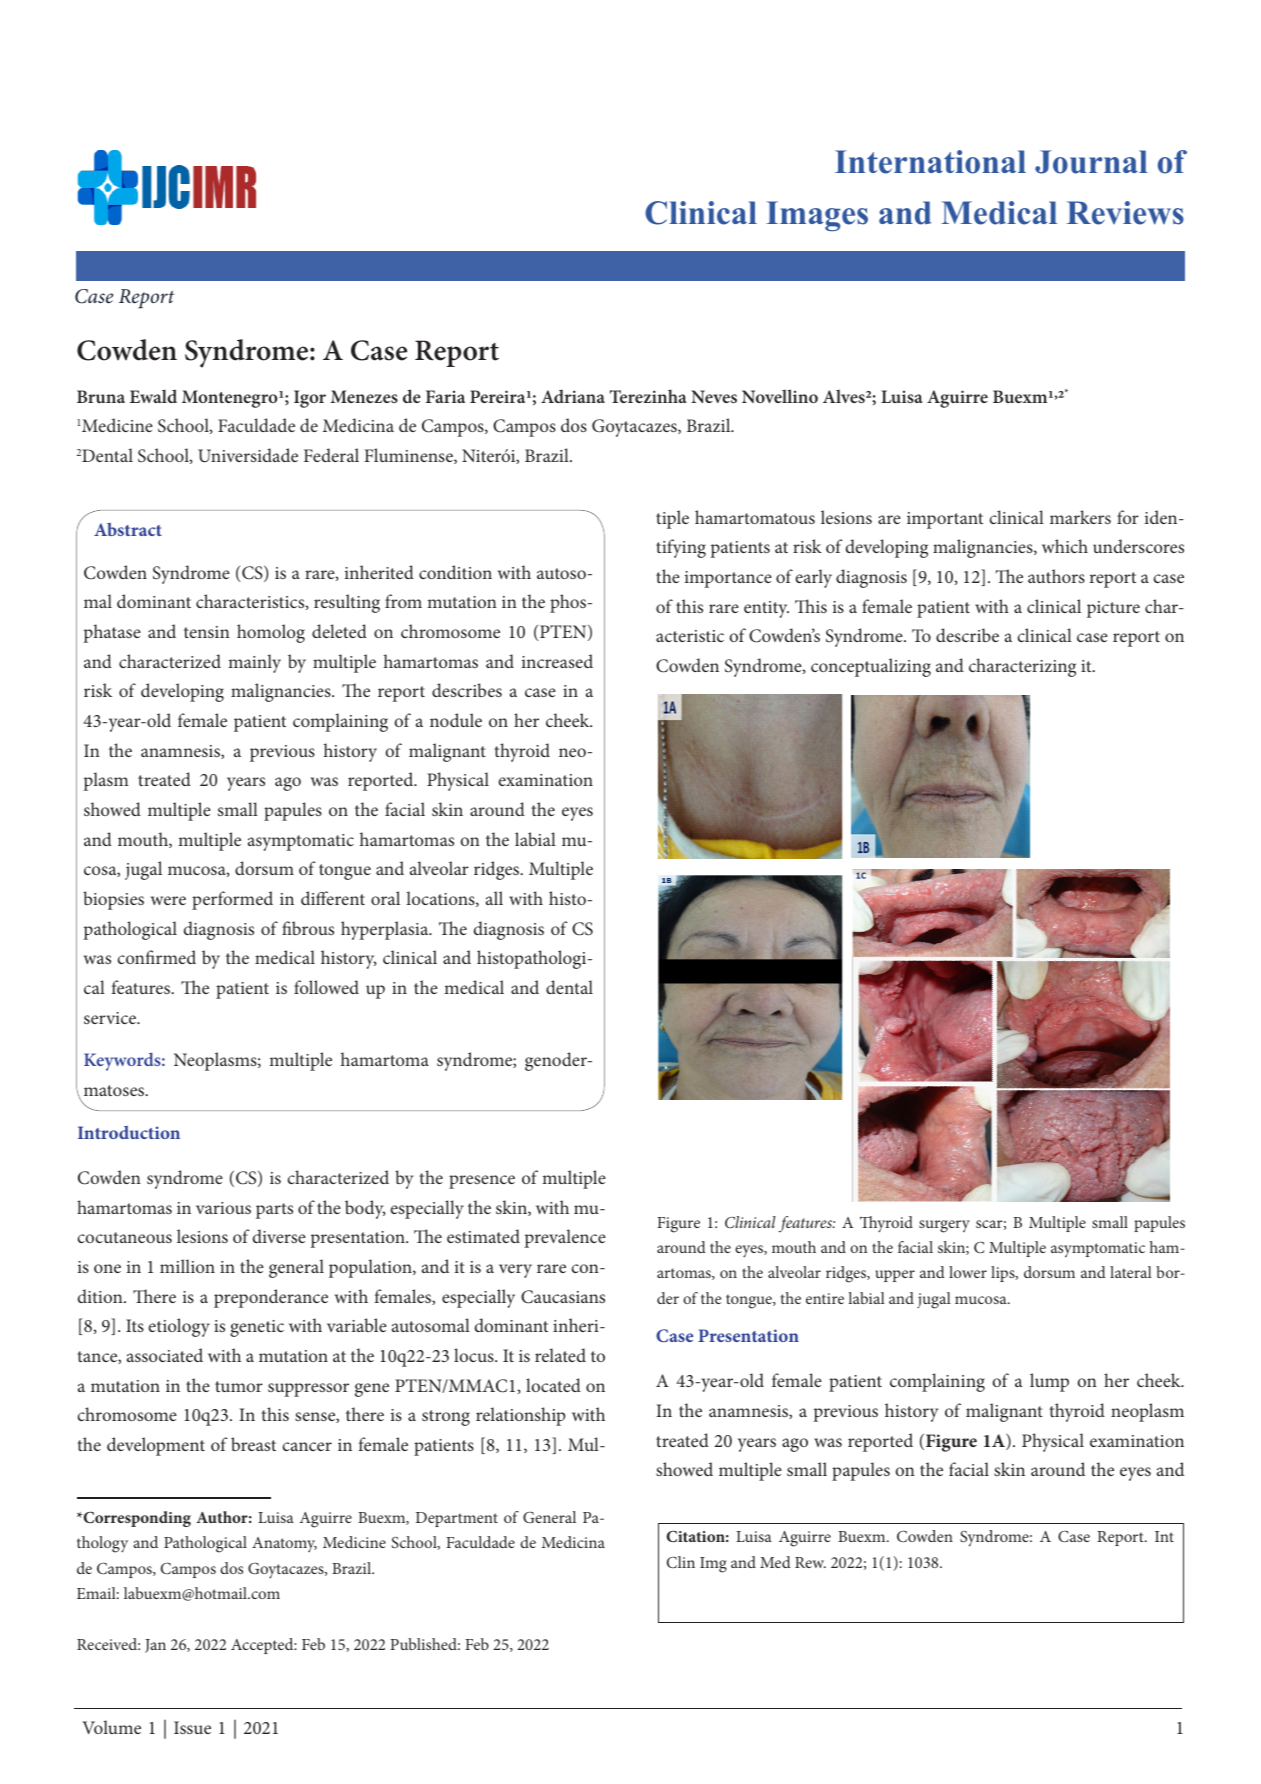  Describe the element at coordinates (271, 1298) in the screenshot. I see `preponderance` at that location.
